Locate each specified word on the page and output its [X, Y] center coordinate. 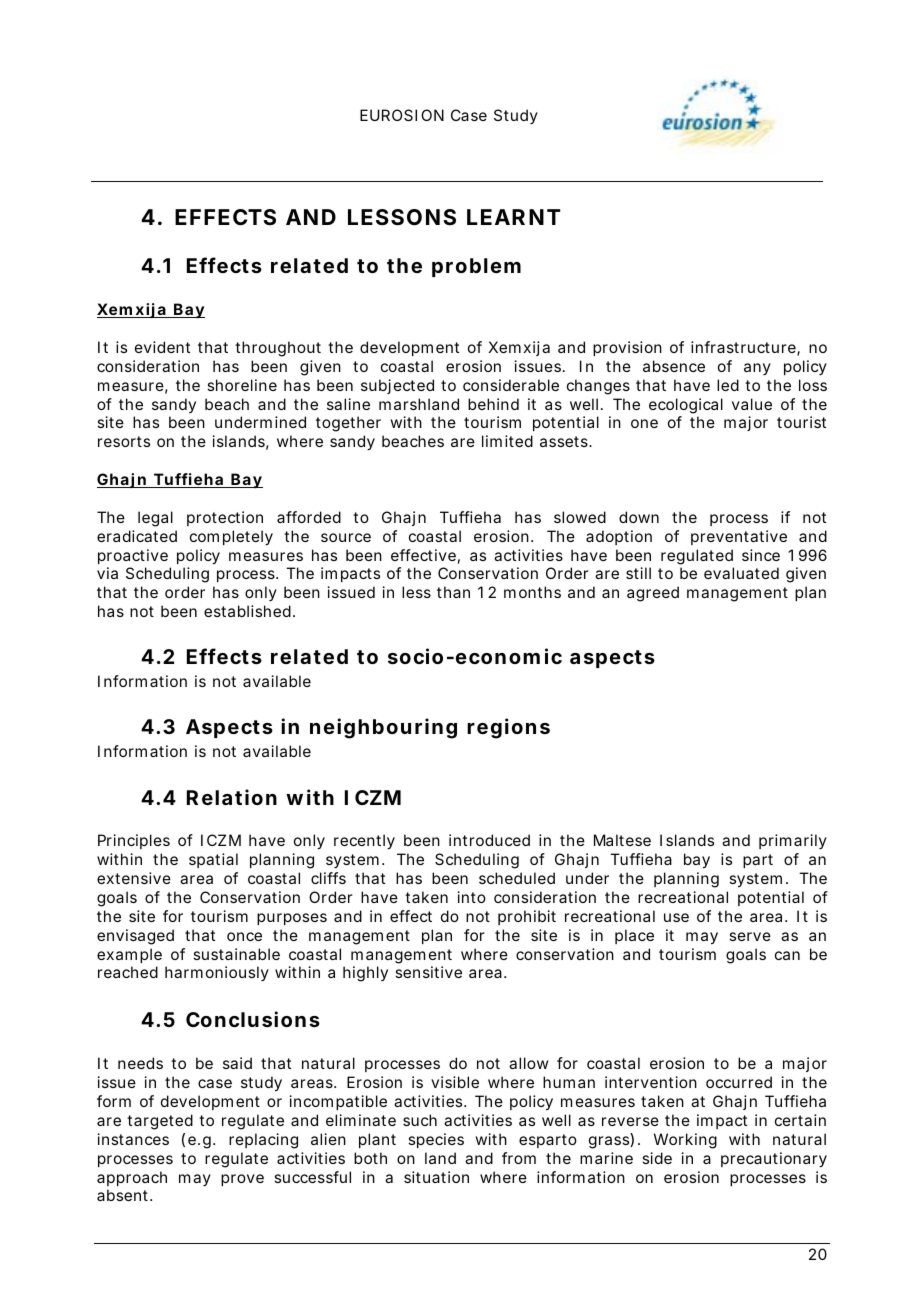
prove [242, 1180]
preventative [739, 537]
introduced [489, 840]
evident [162, 347]
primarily [793, 841]
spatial [213, 860]
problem [476, 267]
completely [231, 538]
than [453, 592]
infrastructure [744, 348]
